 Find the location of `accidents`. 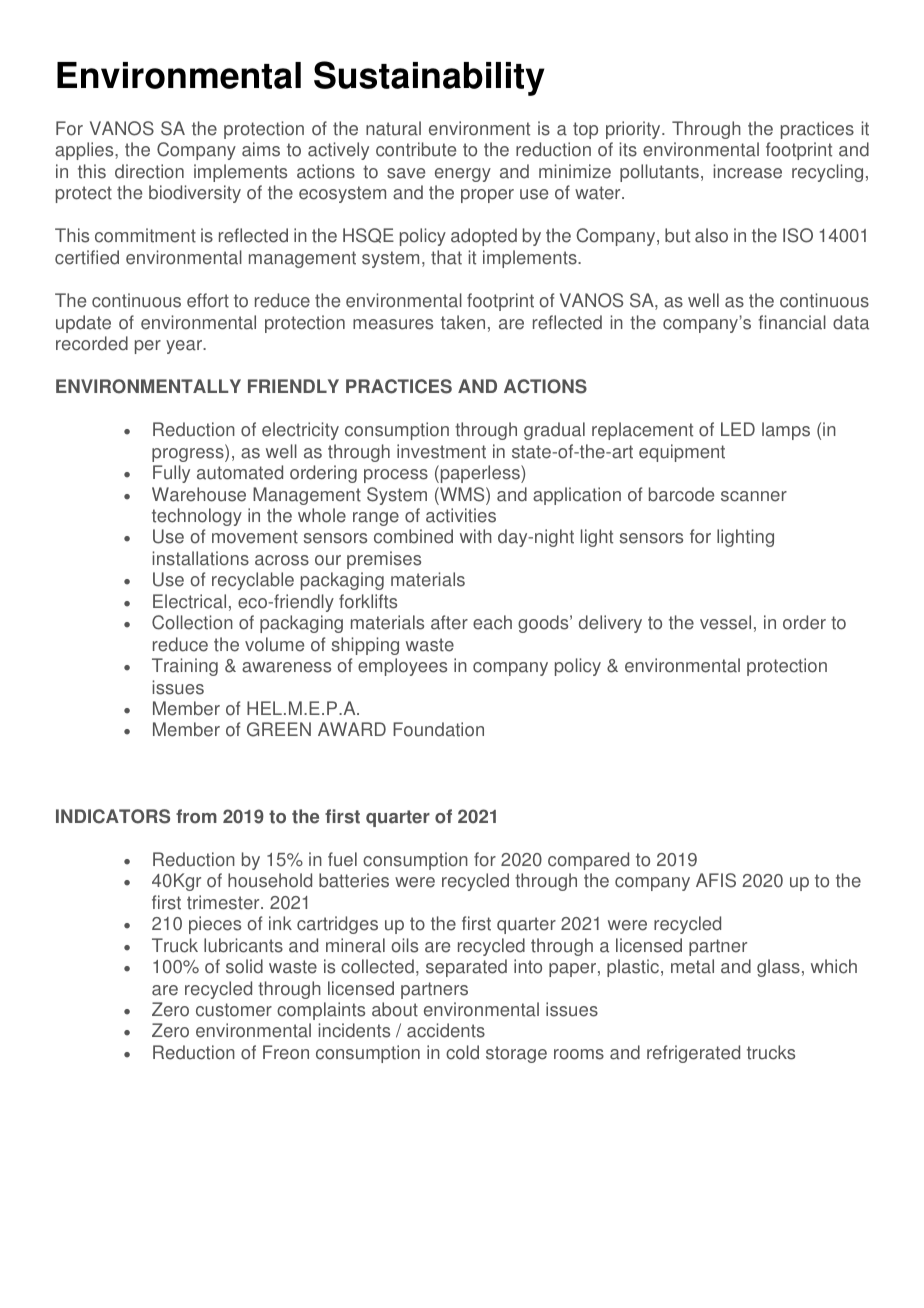

accidents is located at coordinates (446, 1030).
